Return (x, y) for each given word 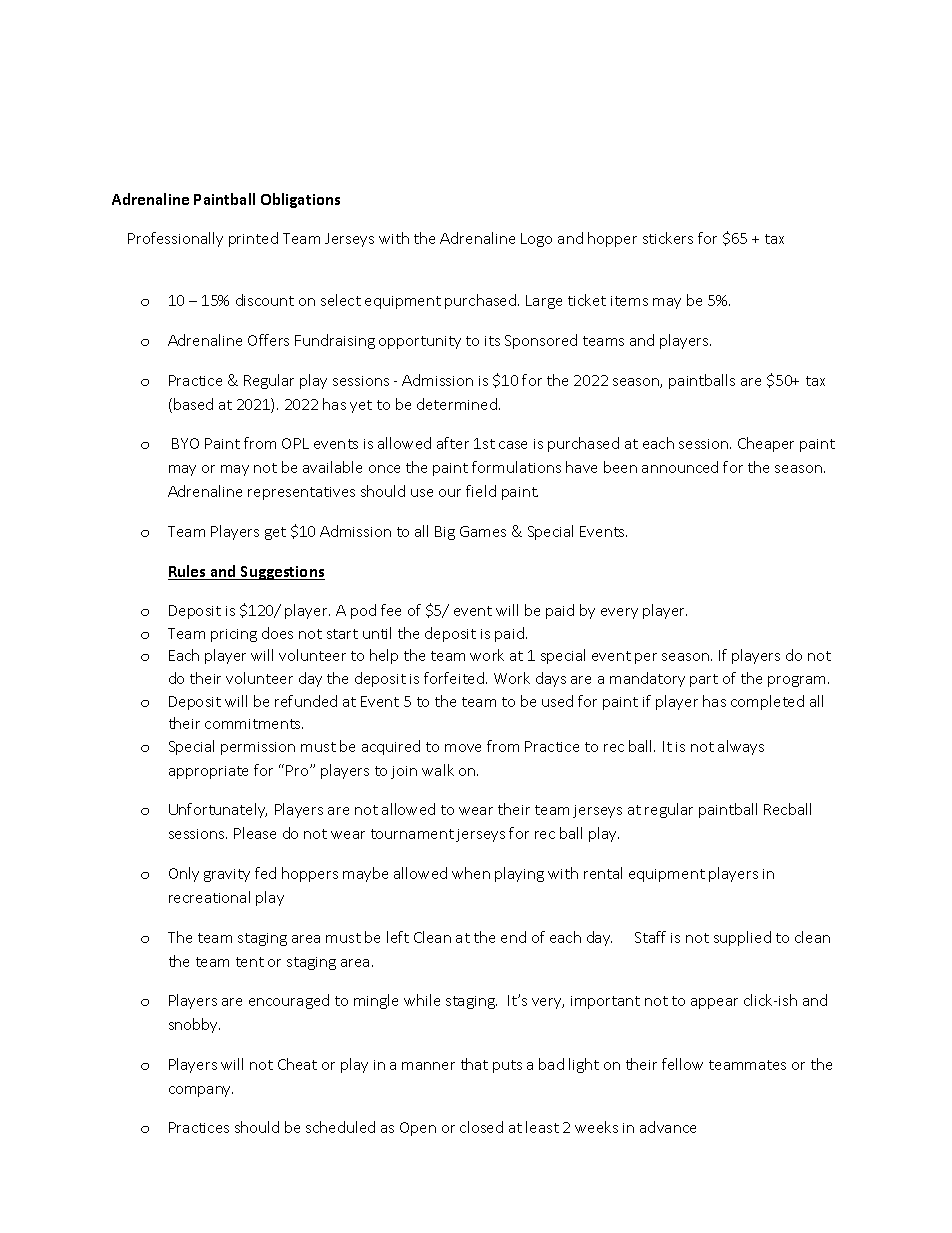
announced (680, 467)
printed (253, 239)
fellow (682, 1064)
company (201, 1091)
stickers (668, 238)
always (741, 747)
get (275, 533)
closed (481, 1127)
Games (483, 531)
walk (438, 770)
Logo (536, 240)
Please (255, 833)
